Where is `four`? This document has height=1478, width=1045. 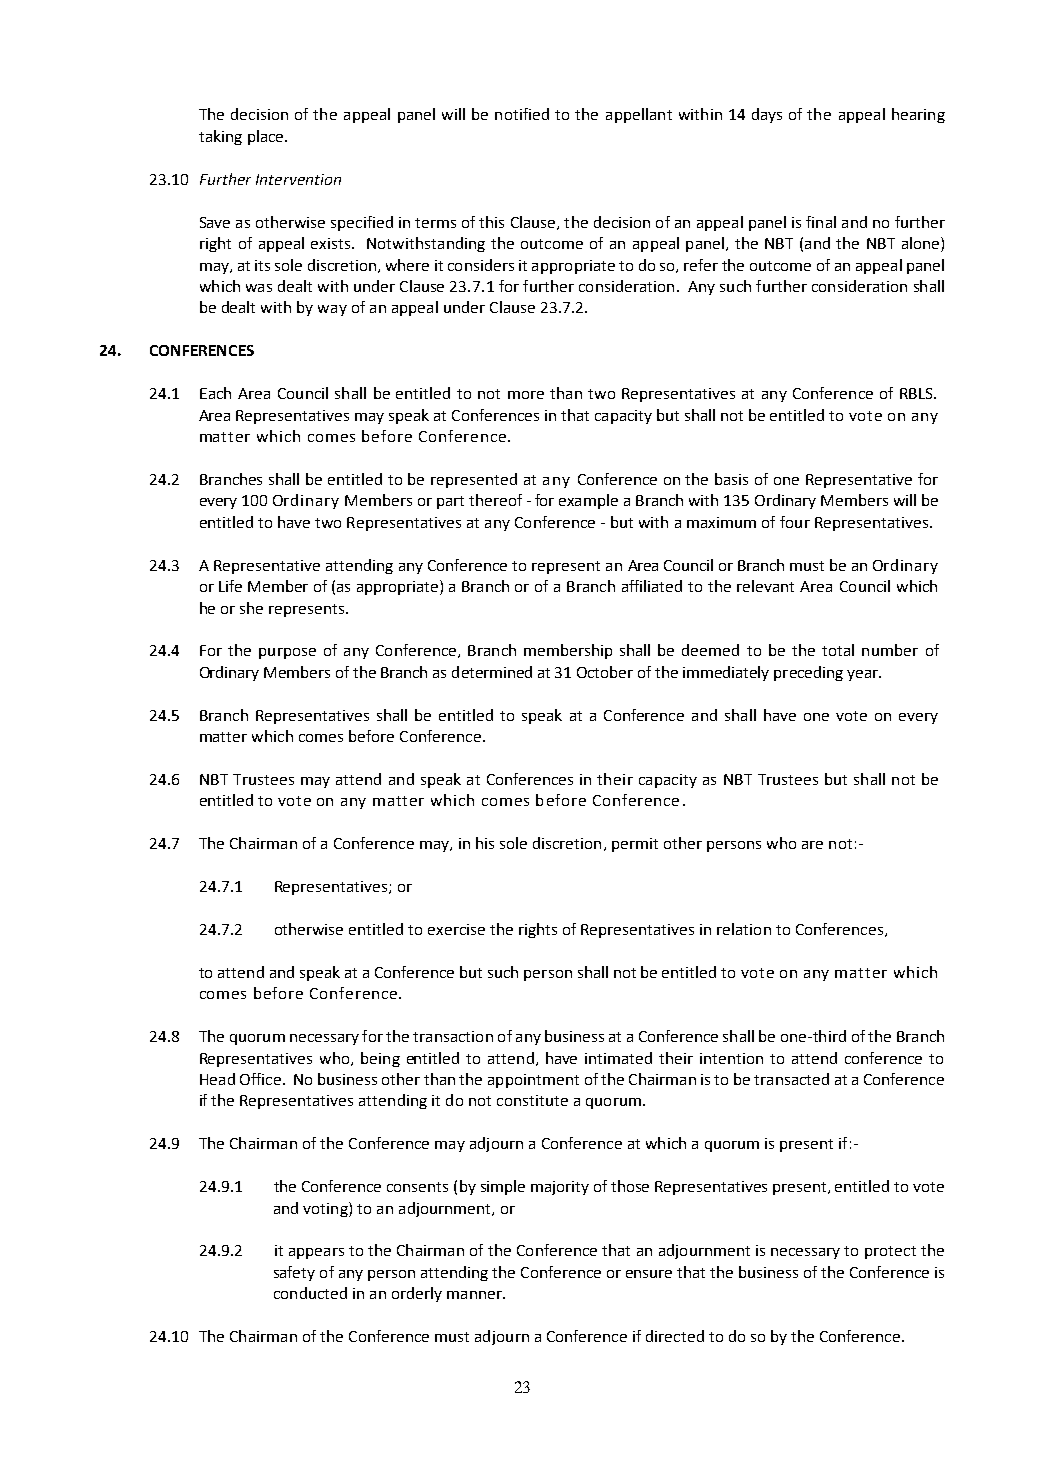 four is located at coordinates (795, 522).
